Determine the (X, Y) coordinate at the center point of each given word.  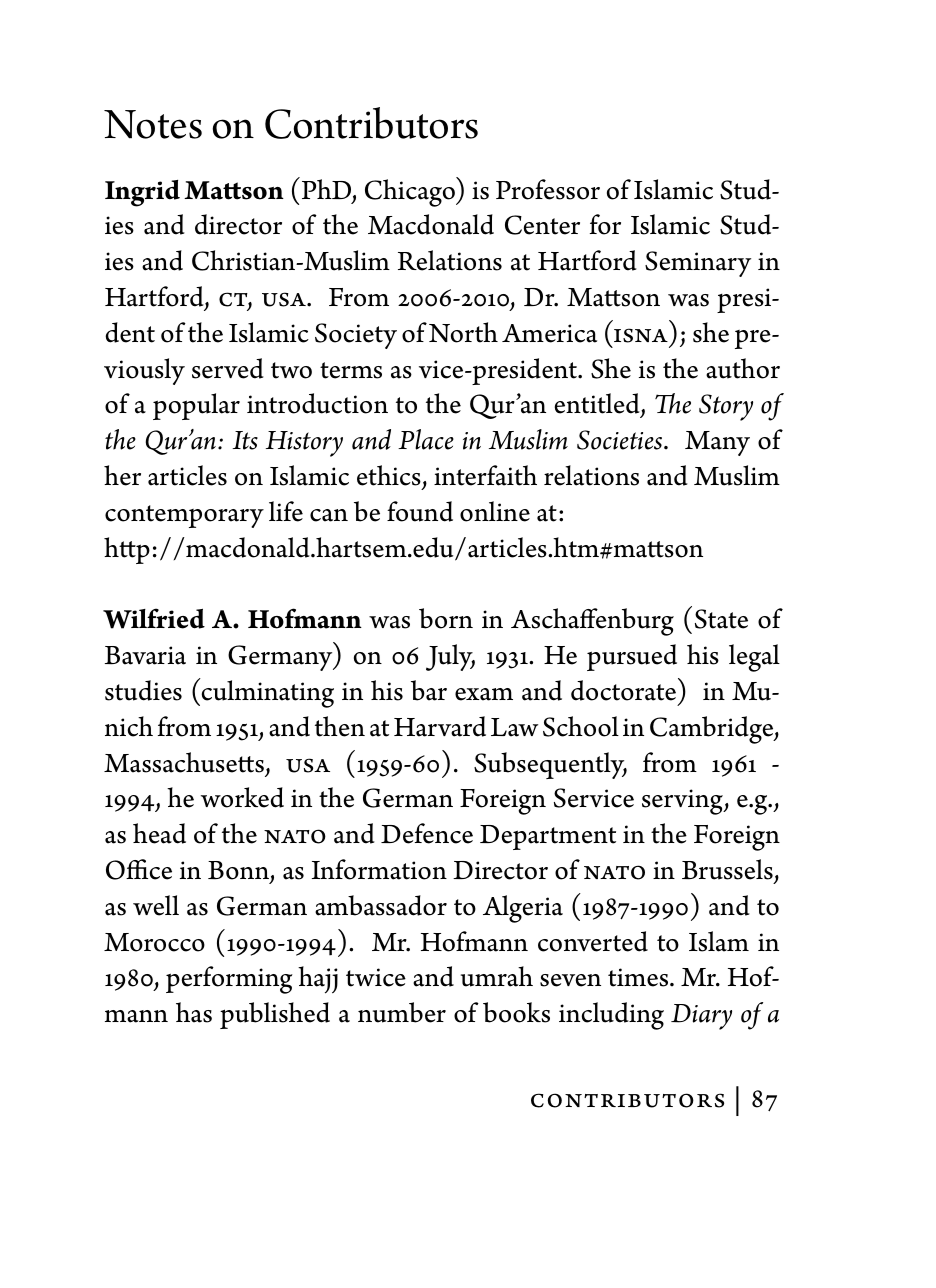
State (721, 619)
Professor (548, 189)
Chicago (411, 192)
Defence (427, 833)
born (446, 618)
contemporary (184, 516)
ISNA (641, 335)
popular (196, 406)
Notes (153, 124)
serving (683, 802)
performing (229, 980)
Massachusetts (184, 762)
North (463, 332)
